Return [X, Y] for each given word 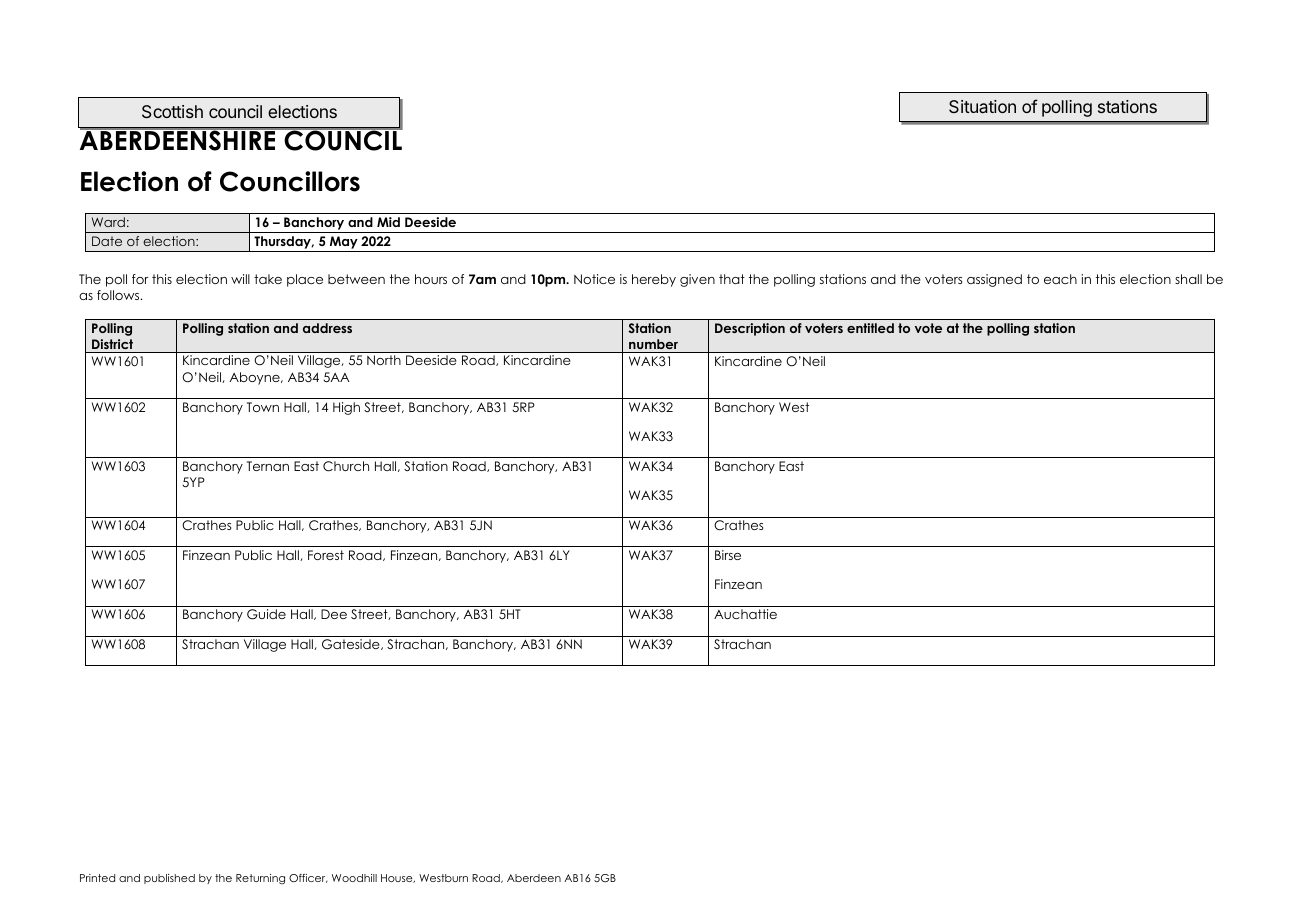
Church [346, 466]
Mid [388, 222]
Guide [266, 614]
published [169, 879]
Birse [728, 555]
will [240, 279]
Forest [326, 555]
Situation [982, 106]
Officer [308, 878]
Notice [594, 279]
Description [750, 329]
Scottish [172, 111]
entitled [870, 328]
